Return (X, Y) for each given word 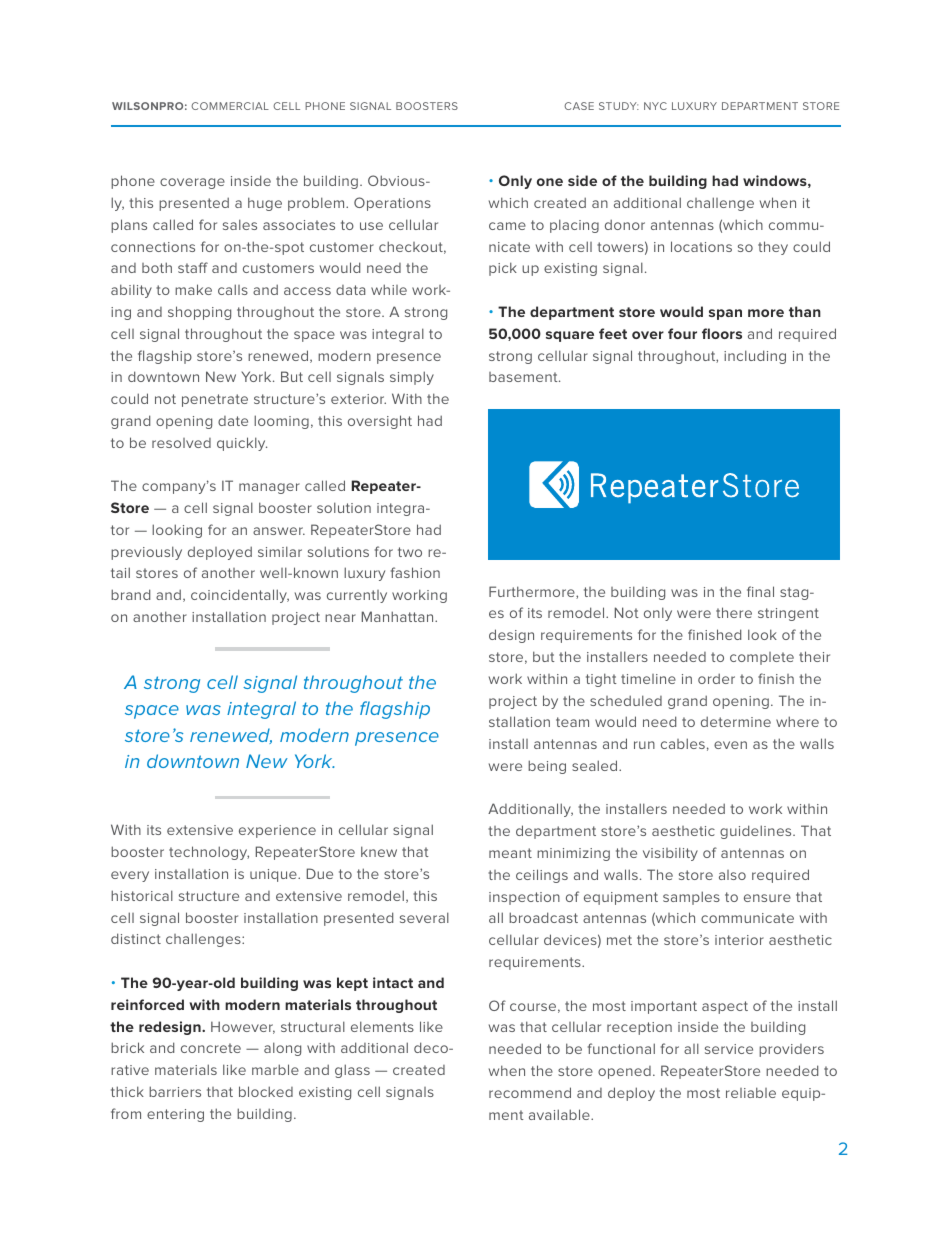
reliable (751, 1092)
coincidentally (240, 596)
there (734, 612)
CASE (579, 106)
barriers (175, 1091)
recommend (530, 1092)
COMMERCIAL (230, 106)
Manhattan (399, 616)
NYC (655, 106)
